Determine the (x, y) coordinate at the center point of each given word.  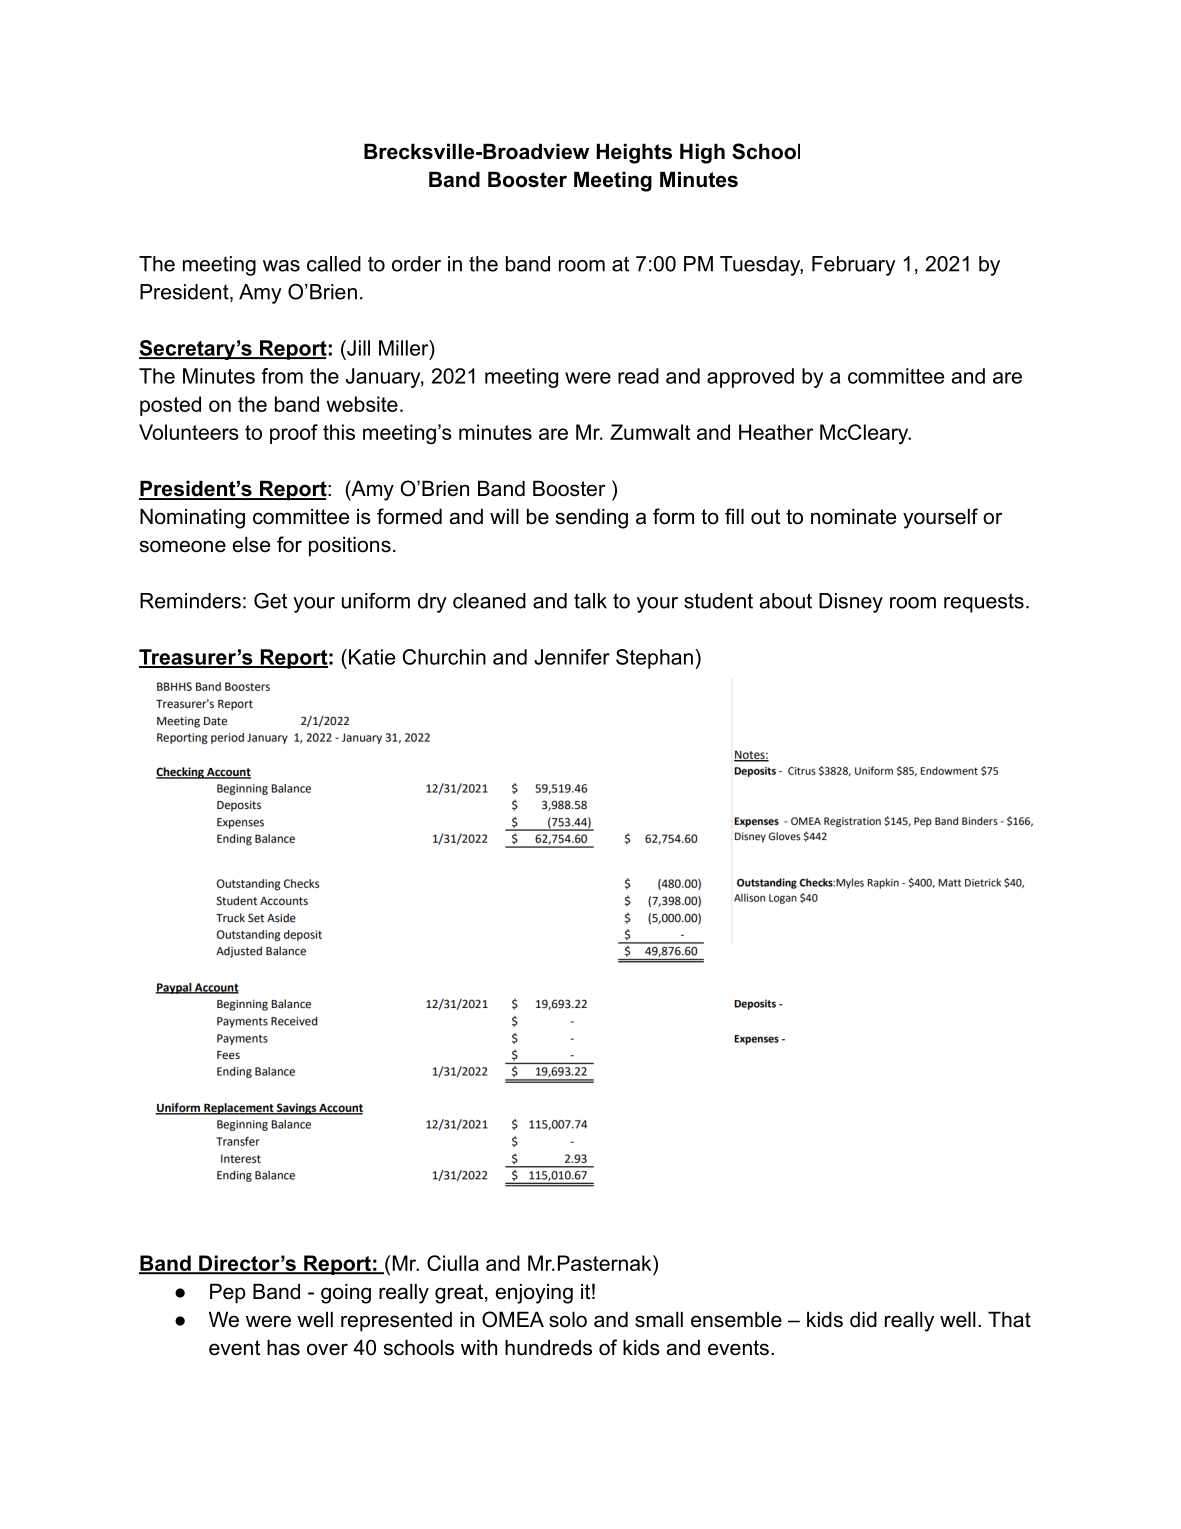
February (854, 266)
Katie (372, 657)
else (251, 544)
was (281, 266)
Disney (851, 603)
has (283, 1347)
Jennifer (572, 657)
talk (590, 601)
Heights (634, 153)
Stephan (654, 659)
